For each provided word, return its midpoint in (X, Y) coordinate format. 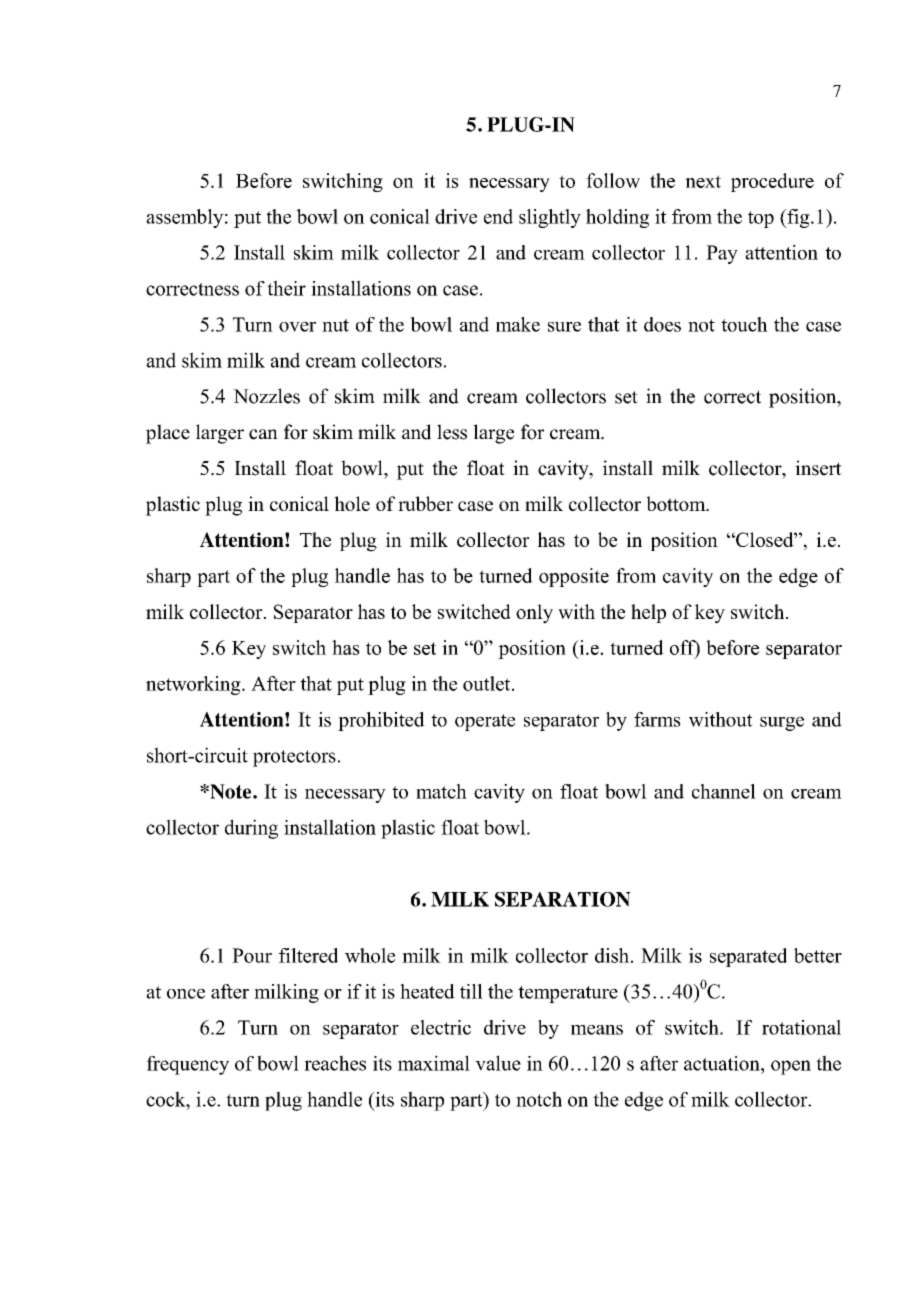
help (648, 613)
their (286, 288)
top (761, 219)
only (534, 614)
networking (194, 685)
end (498, 216)
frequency (188, 1065)
